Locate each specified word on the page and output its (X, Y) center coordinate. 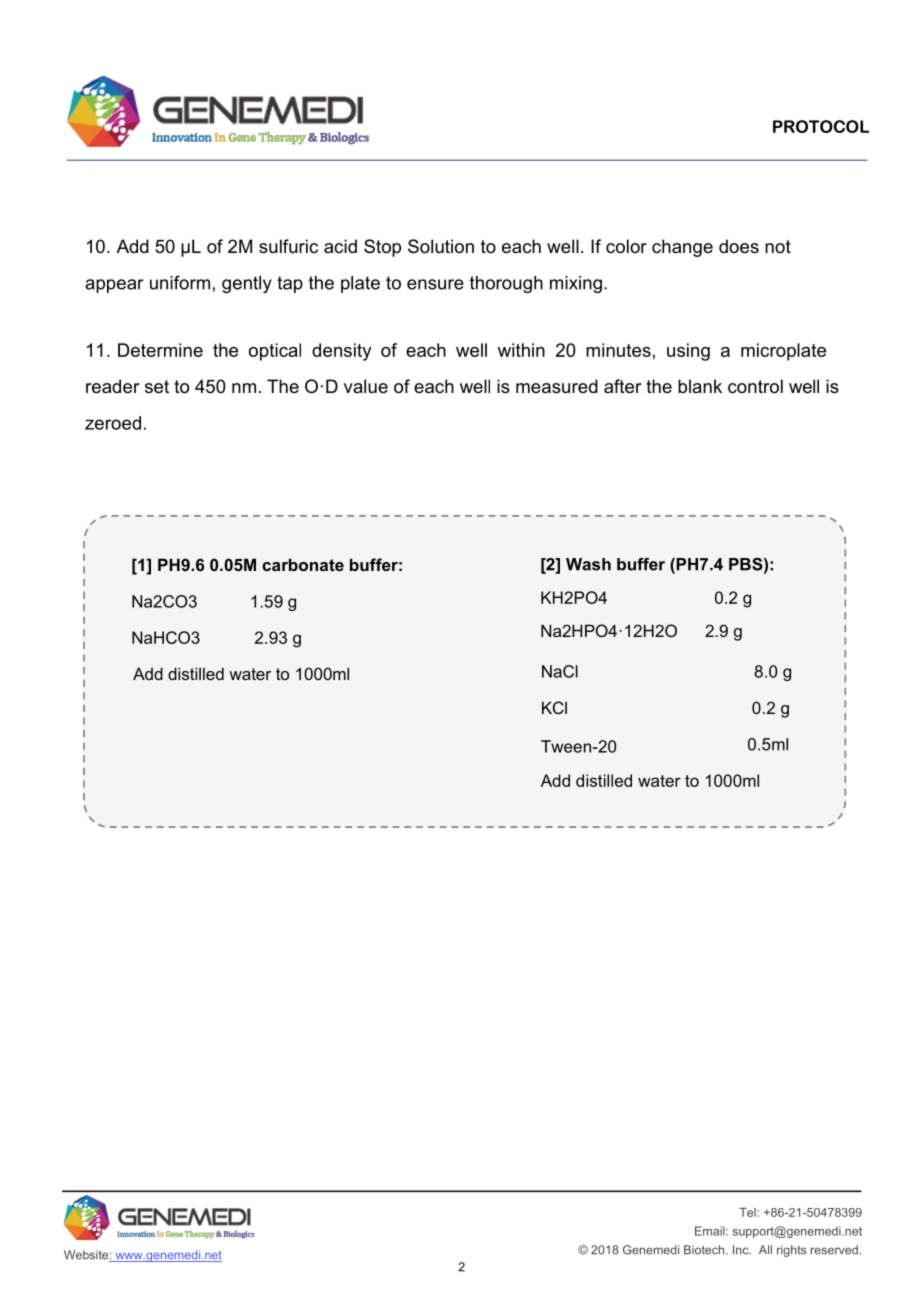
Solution (441, 246)
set (157, 387)
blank (700, 386)
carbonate (303, 564)
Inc (742, 1250)
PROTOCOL (821, 126)
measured (557, 386)
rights (791, 1251)
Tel (748, 1212)
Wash (588, 564)
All (765, 1249)
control (755, 386)
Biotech (705, 1250)
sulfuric (288, 246)
